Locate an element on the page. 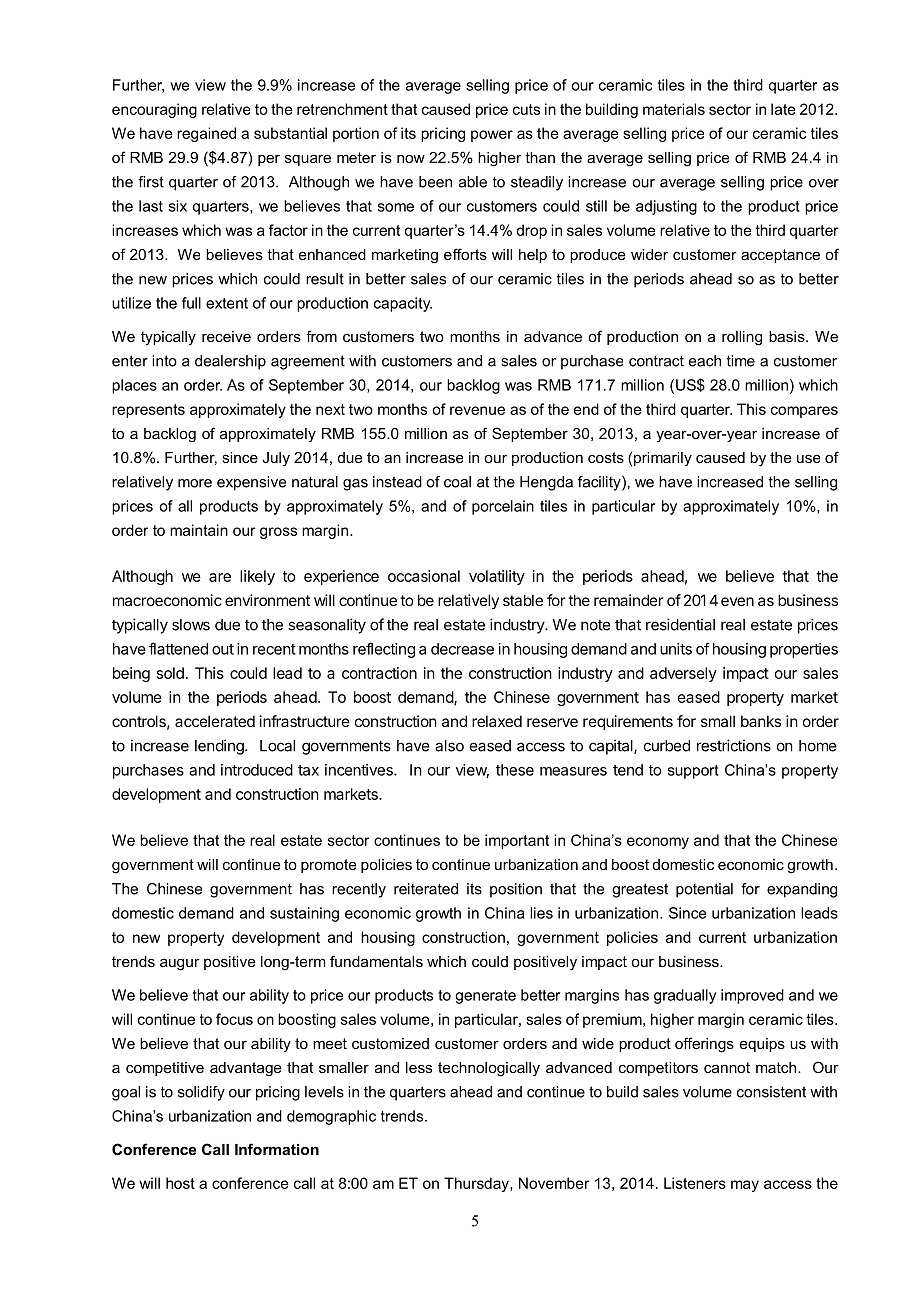  regained is located at coordinates (206, 134).
